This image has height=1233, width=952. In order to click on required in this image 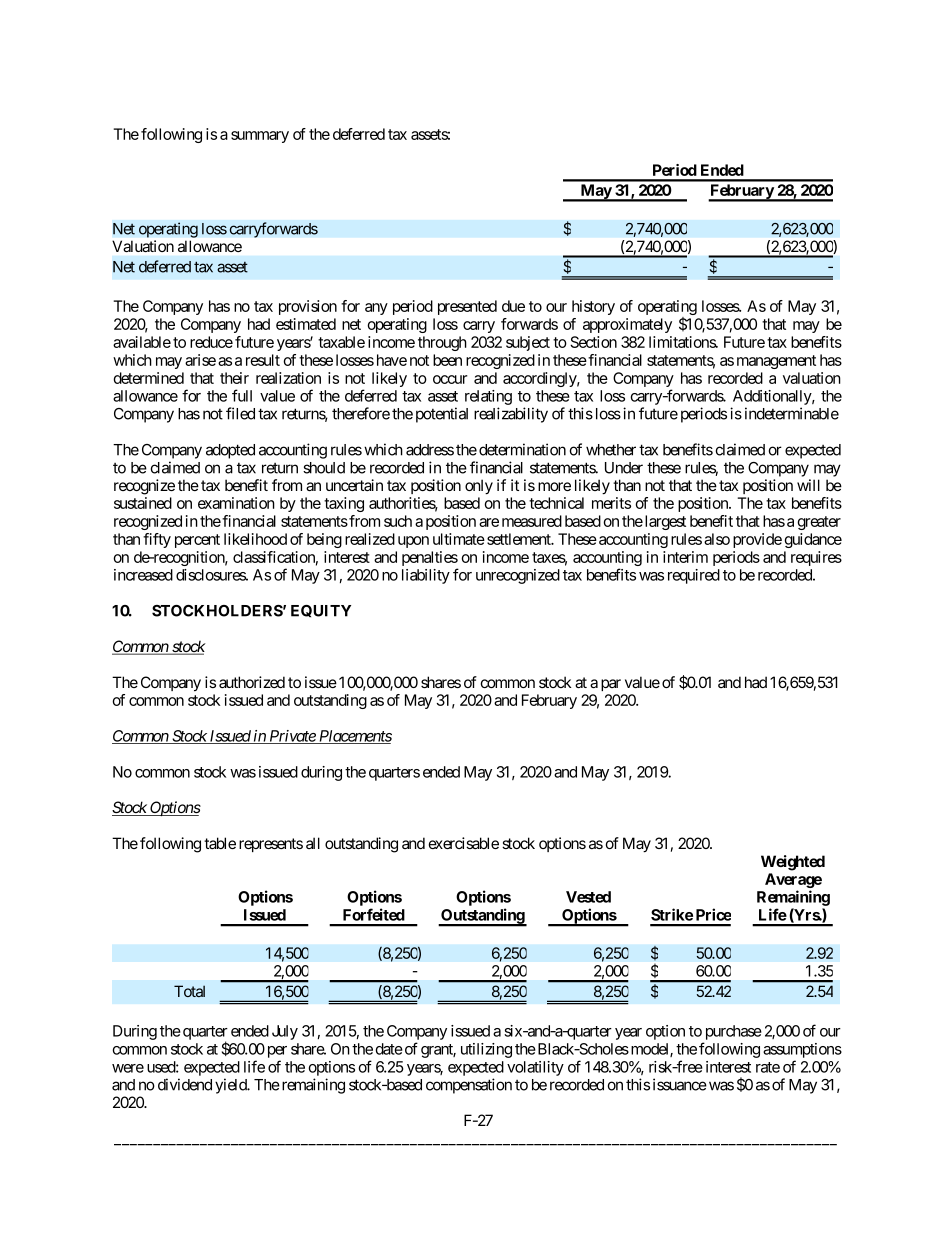, I will do `click(694, 576)`.
